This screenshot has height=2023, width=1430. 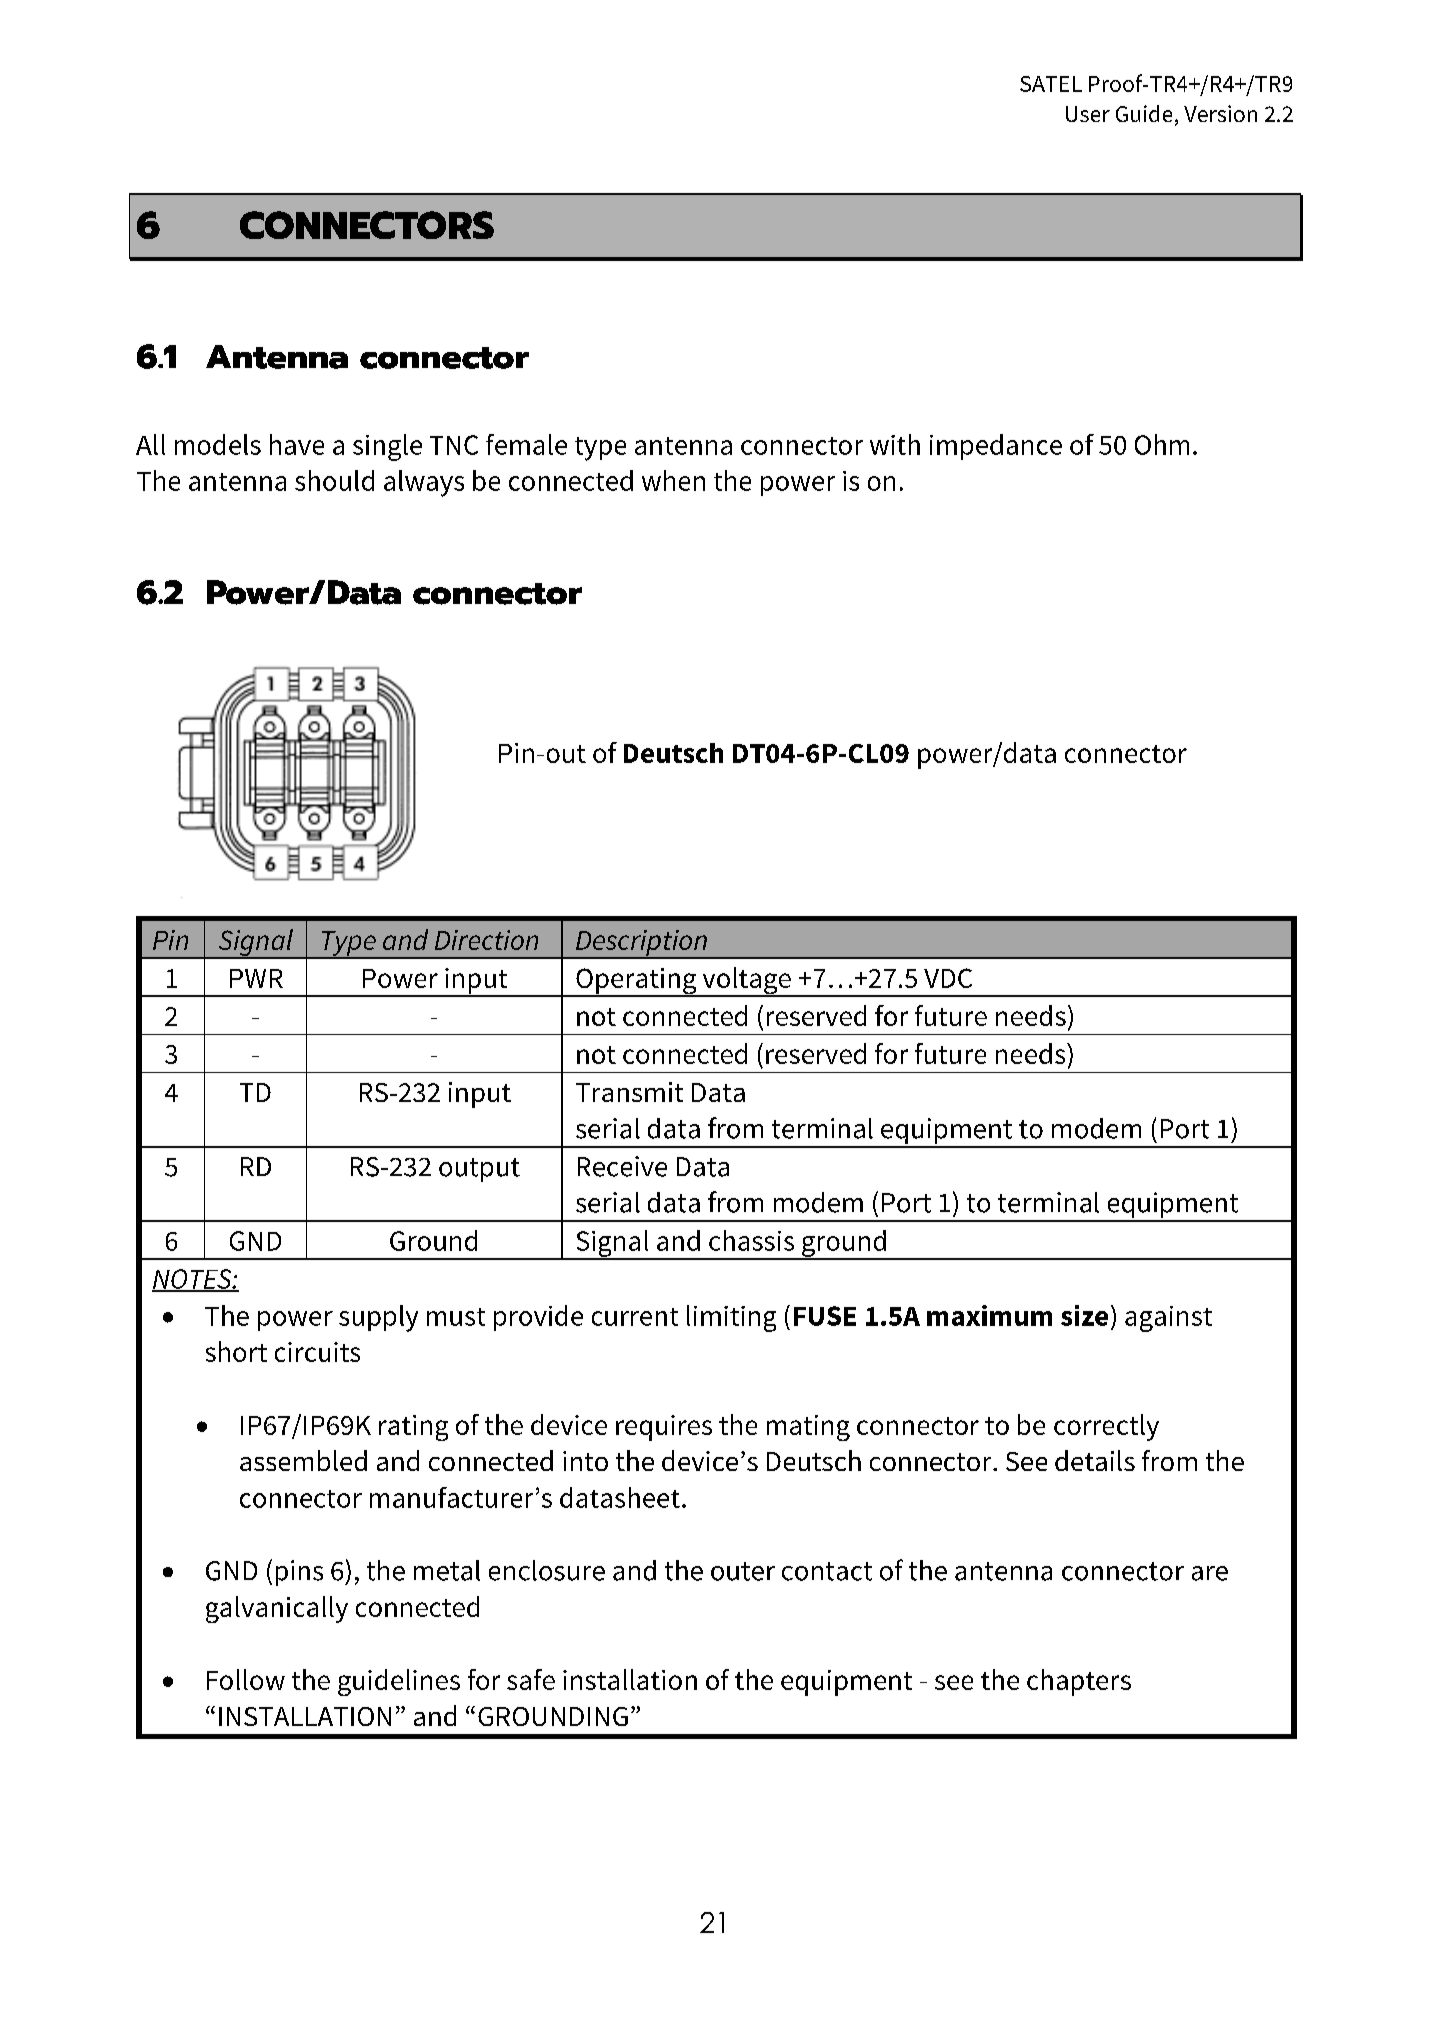 What do you see at coordinates (479, 1170) in the screenshot?
I see `output` at bounding box center [479, 1170].
